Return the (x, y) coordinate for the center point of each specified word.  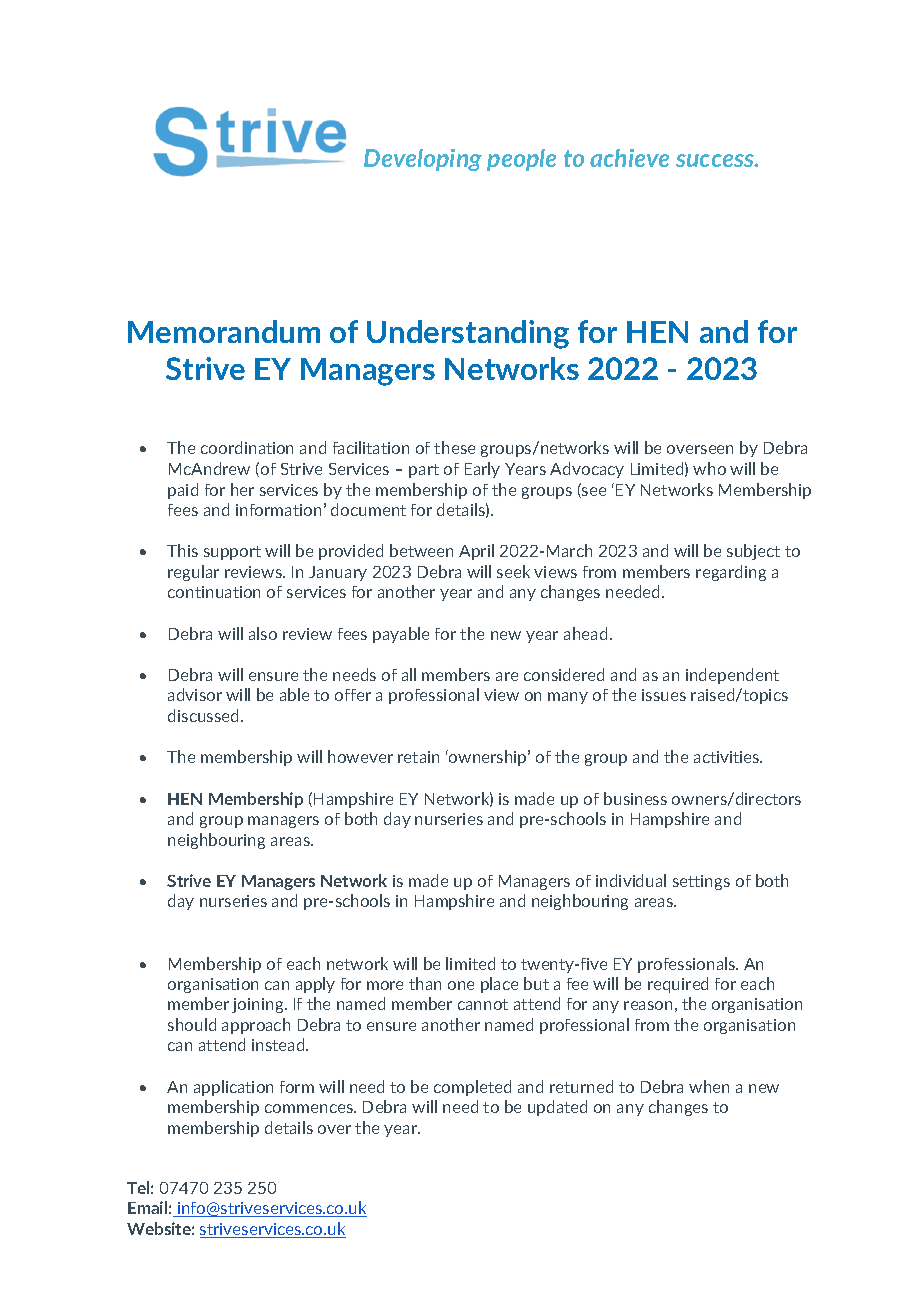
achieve (629, 158)
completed (472, 1088)
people (521, 160)
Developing (423, 160)
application (233, 1088)
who (709, 468)
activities (728, 757)
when (709, 1086)
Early (482, 470)
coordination (247, 447)
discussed (203, 715)
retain (418, 757)
